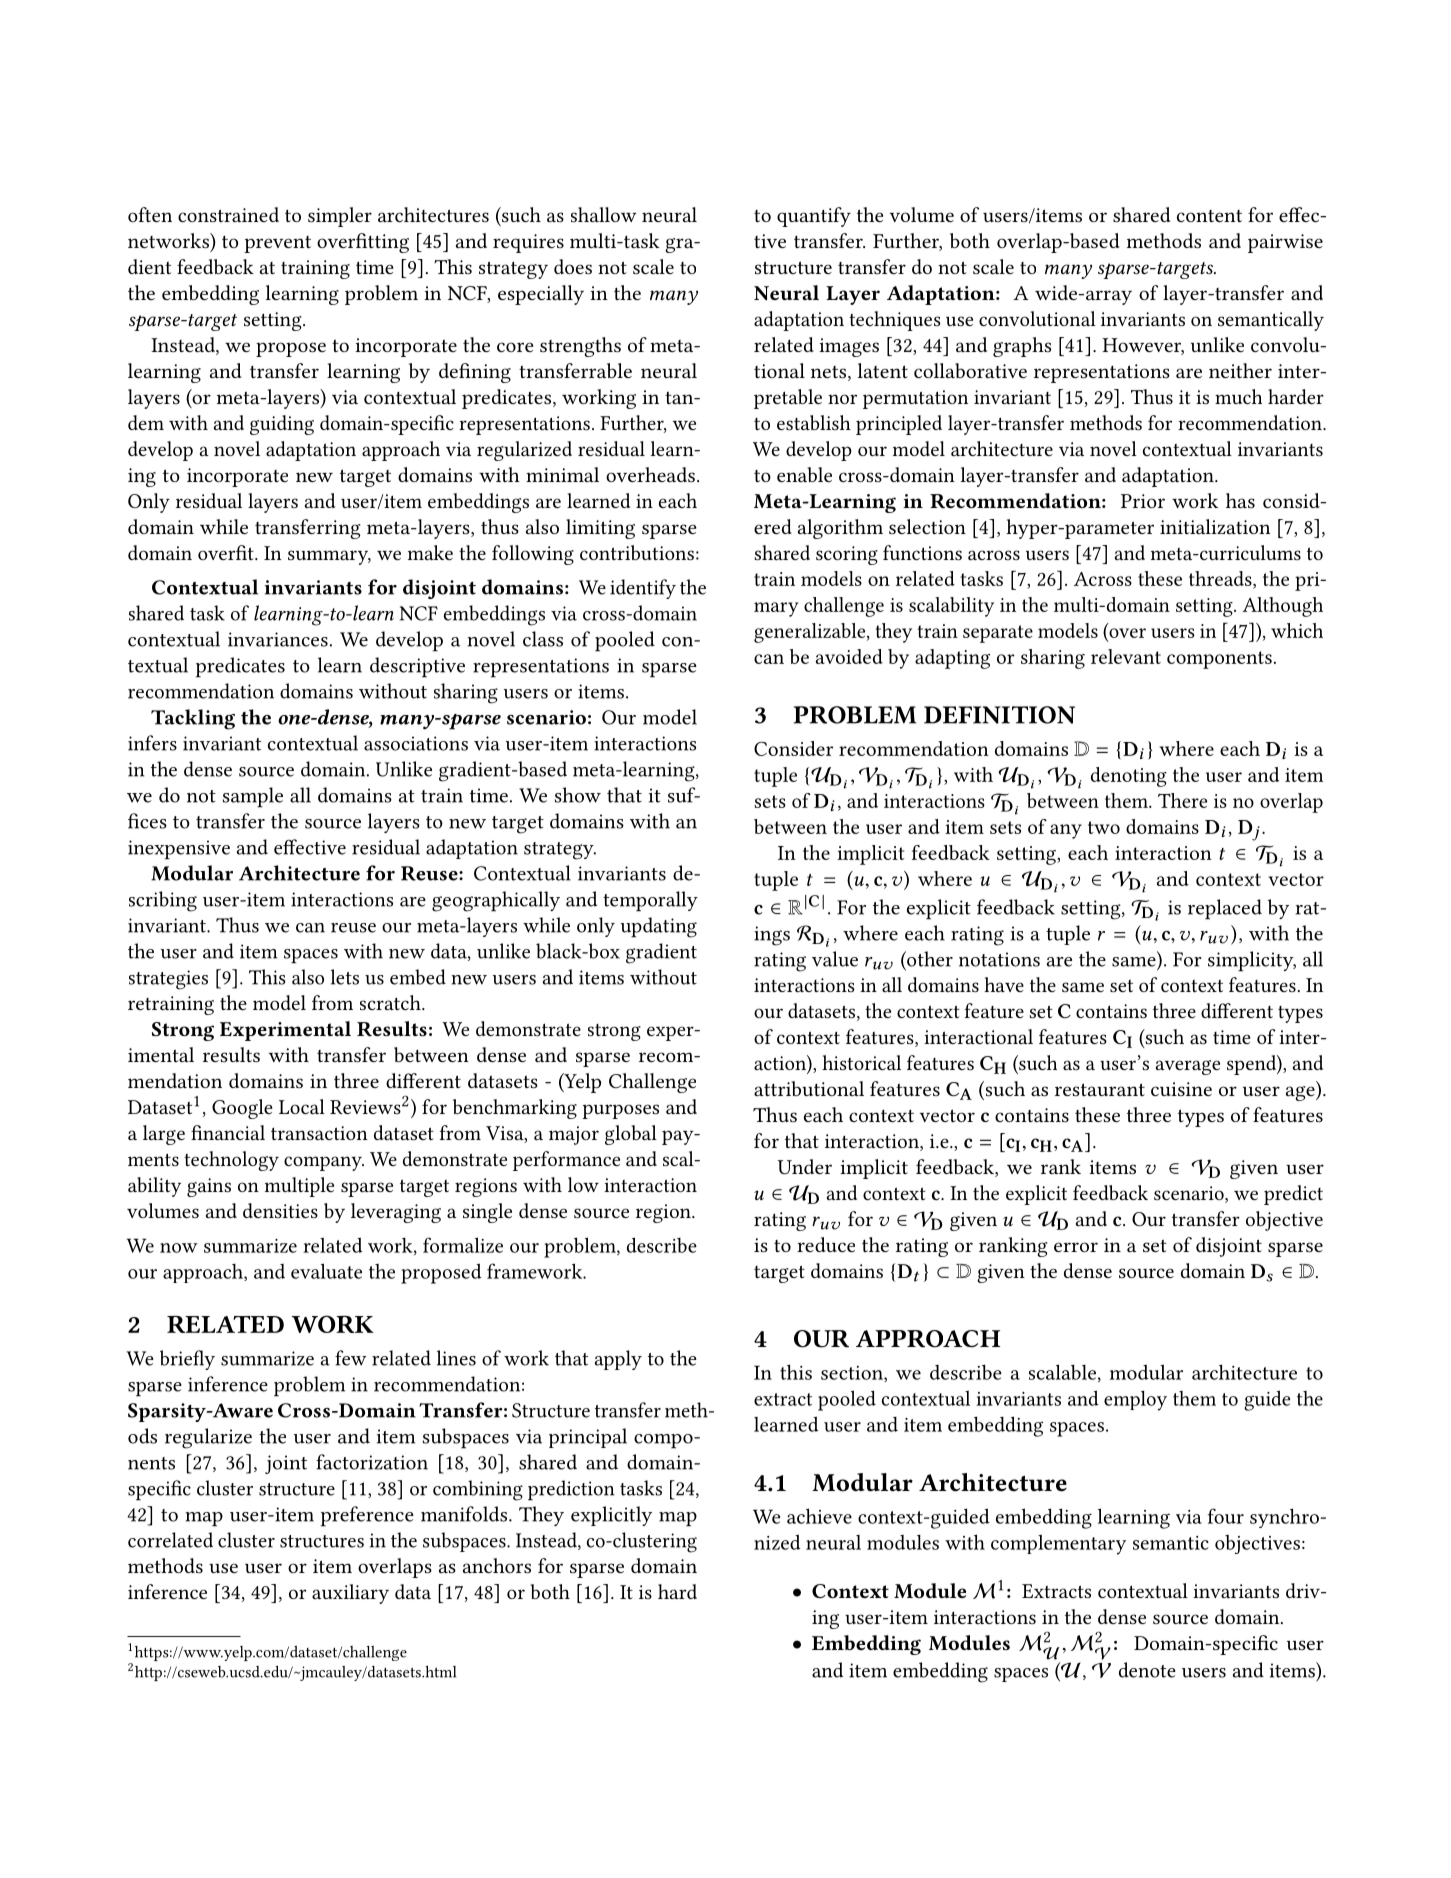 This document has width=1451, height=1878. What do you see at coordinates (253, 797) in the document?
I see `sample` at bounding box center [253, 797].
